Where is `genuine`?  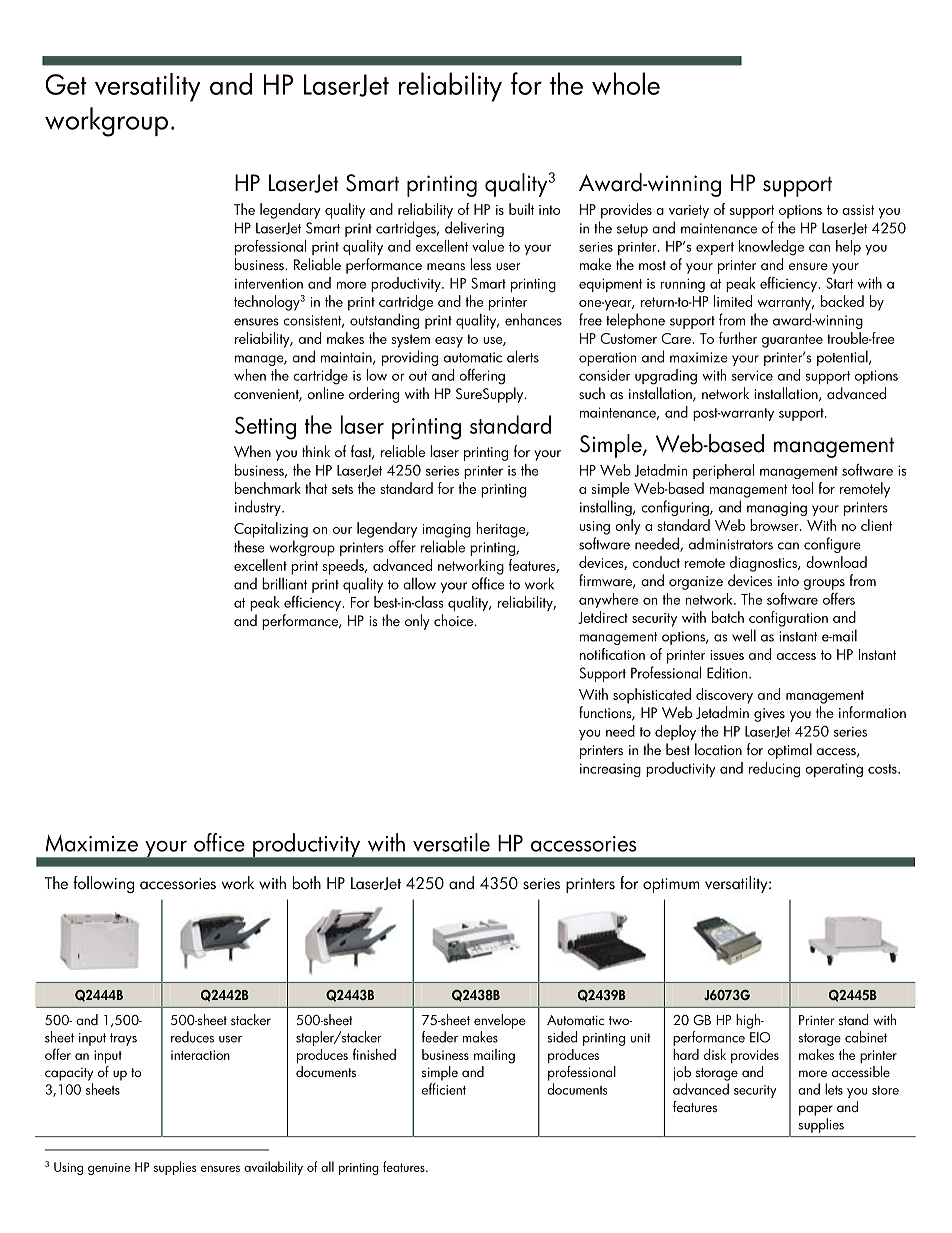
genuine is located at coordinates (109, 1169).
